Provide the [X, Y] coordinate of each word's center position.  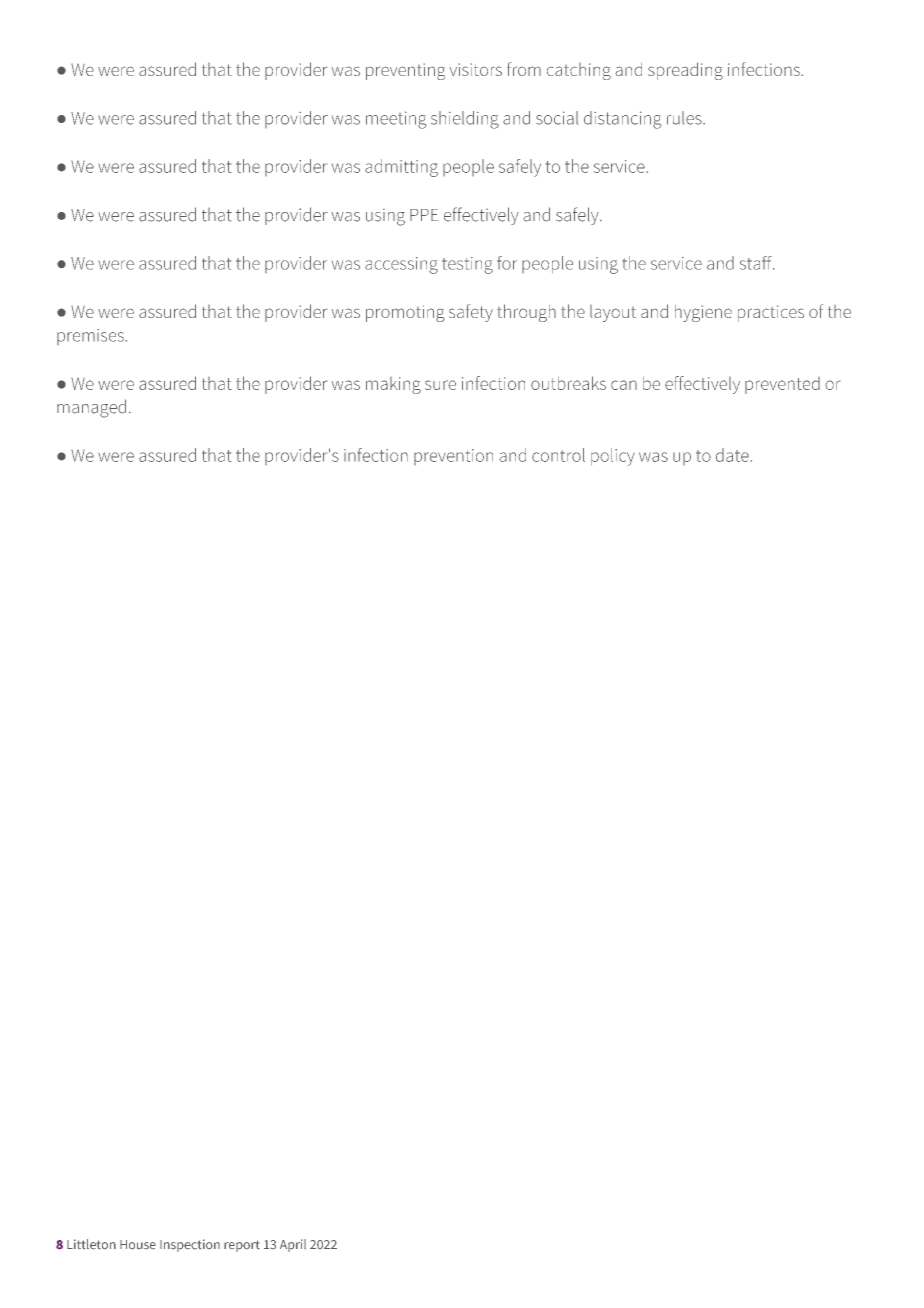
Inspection [190, 1245]
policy [613, 457]
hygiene [703, 313]
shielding [465, 120]
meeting [396, 120]
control [558, 455]
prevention [453, 457]
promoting [405, 313]
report [242, 1246]
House [138, 1245]
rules [685, 118]
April [293, 1245]
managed [91, 408]
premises [90, 337]
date [732, 455]
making [393, 385]
